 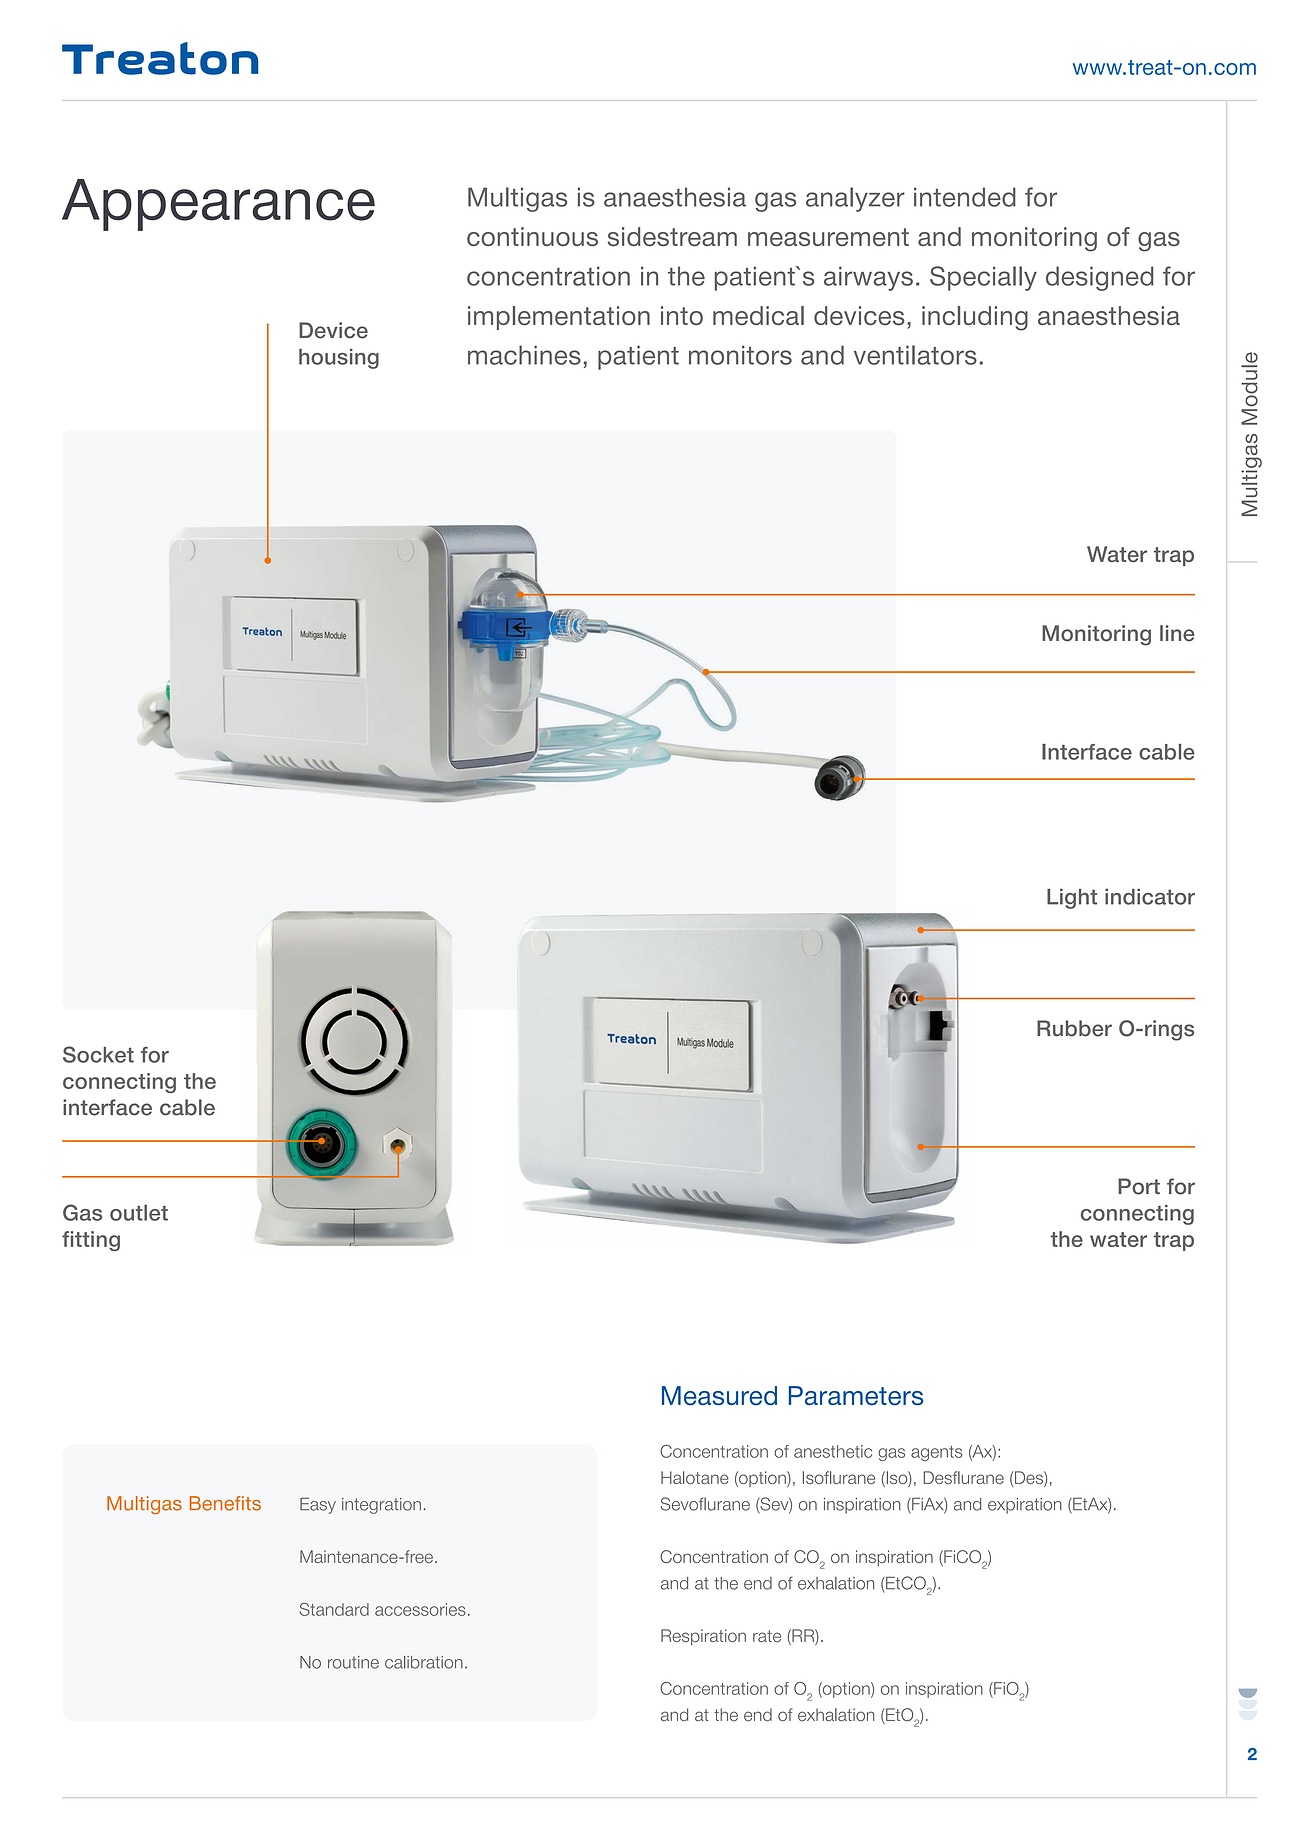 What do you see at coordinates (218, 205) in the page?
I see `Appearance` at bounding box center [218, 205].
